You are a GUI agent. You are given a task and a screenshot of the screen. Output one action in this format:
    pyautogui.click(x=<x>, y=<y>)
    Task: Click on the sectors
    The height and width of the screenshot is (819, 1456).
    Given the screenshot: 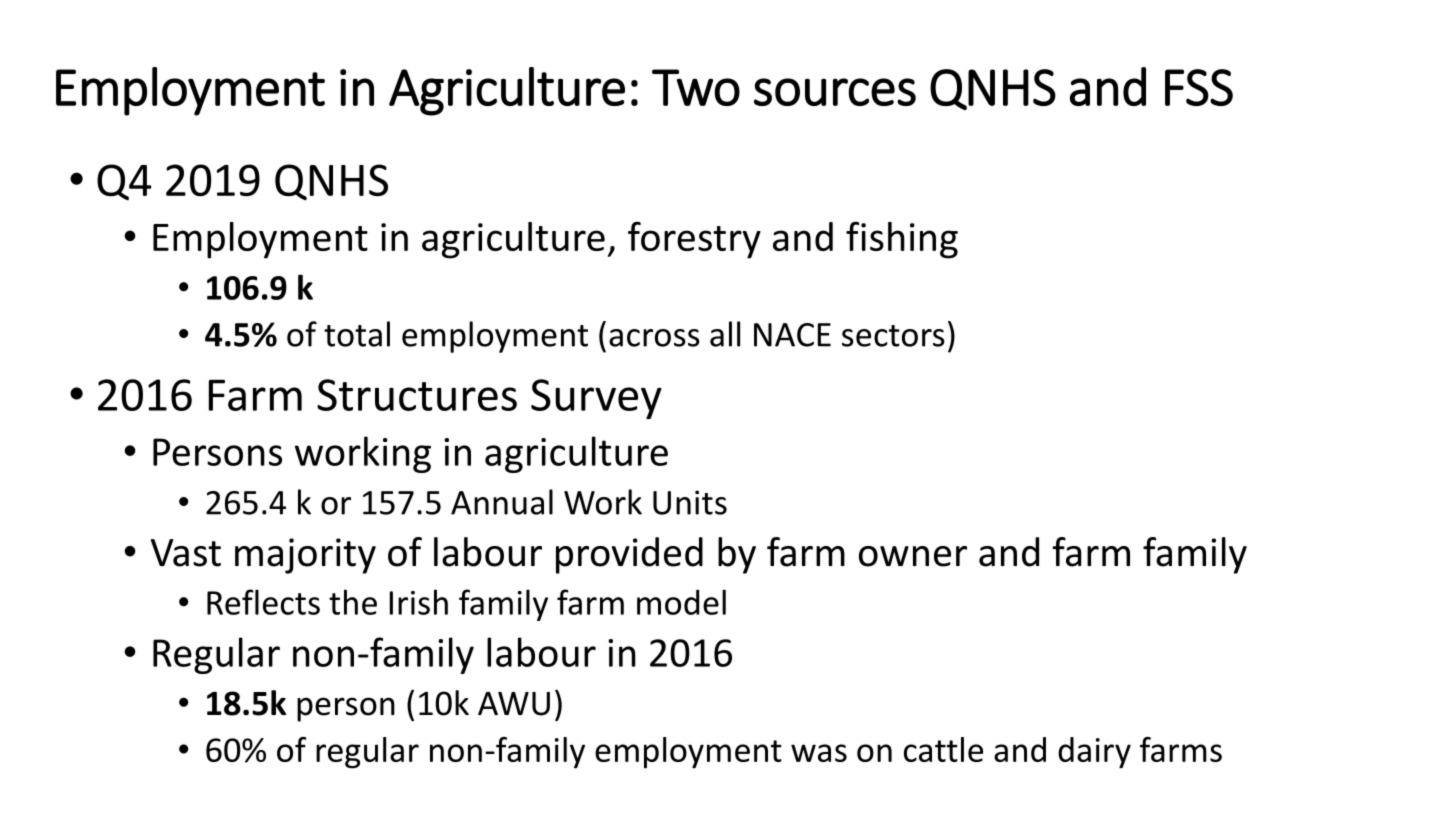 What is the action you would take?
    pyautogui.click(x=893, y=336)
